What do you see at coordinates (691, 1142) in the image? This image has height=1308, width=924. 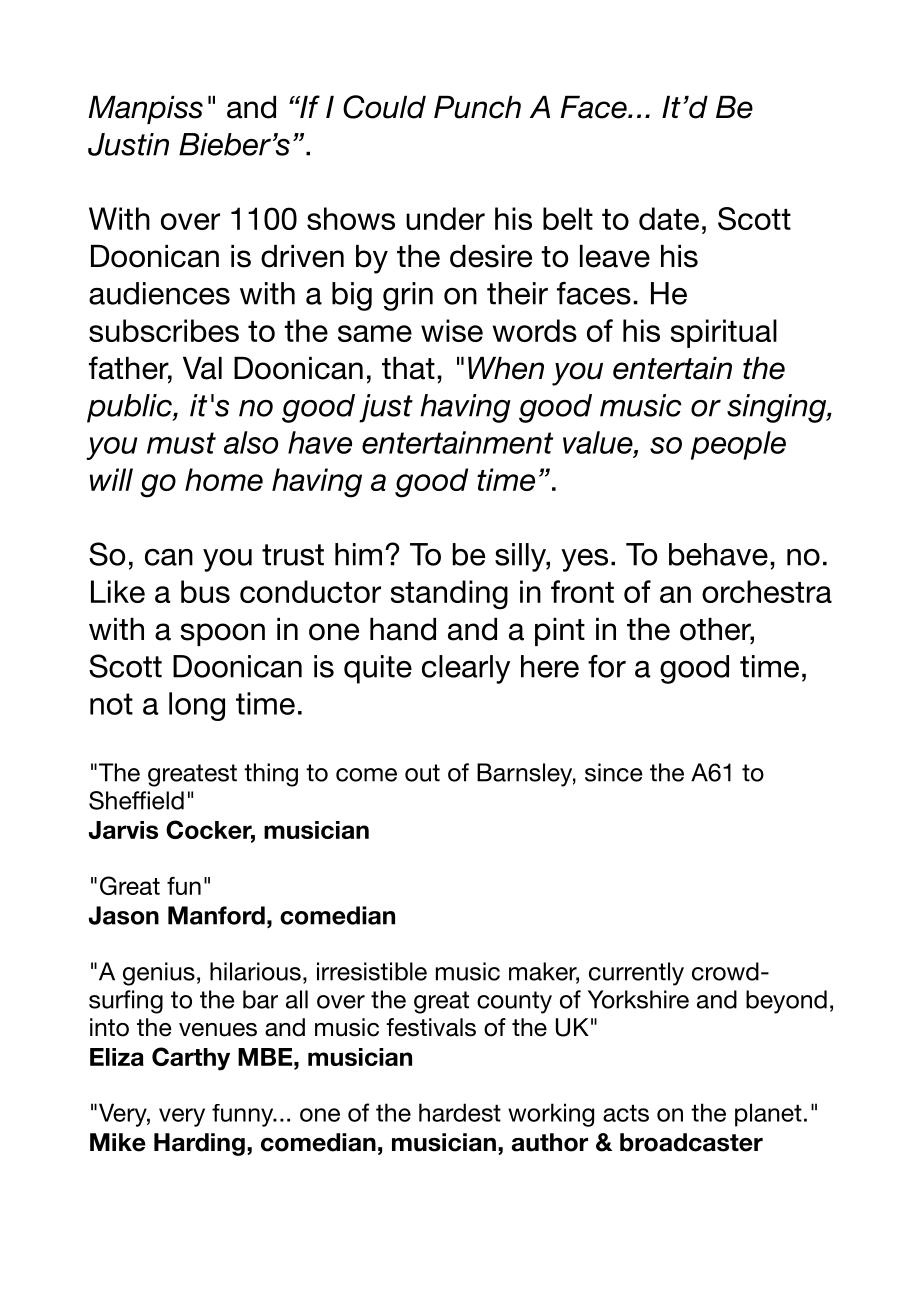 I see `broadcaster` at bounding box center [691, 1142].
